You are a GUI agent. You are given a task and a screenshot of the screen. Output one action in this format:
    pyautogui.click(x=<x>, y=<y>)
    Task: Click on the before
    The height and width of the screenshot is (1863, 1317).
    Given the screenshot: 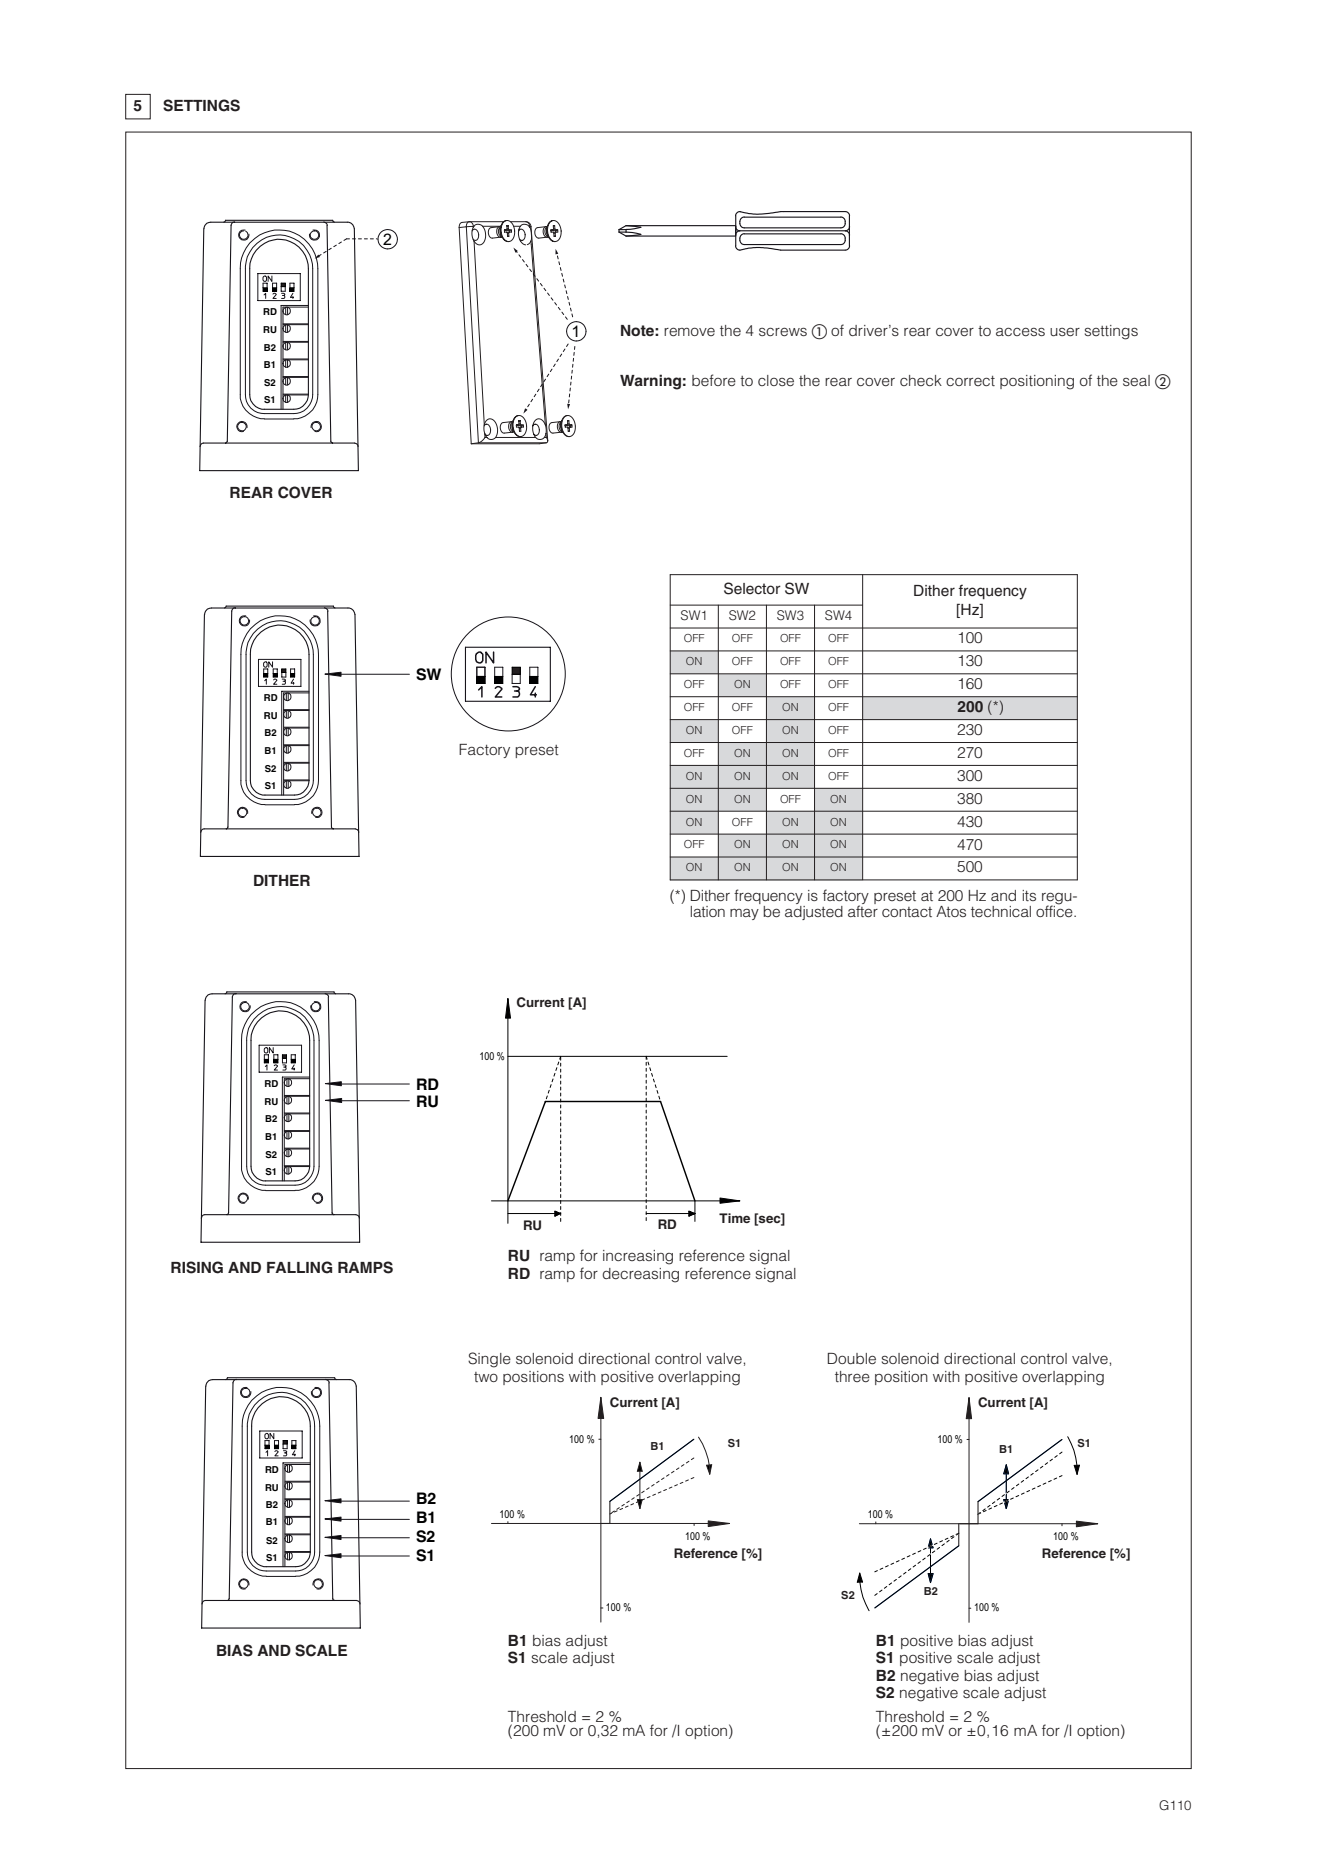 What is the action you would take?
    pyautogui.click(x=714, y=380)
